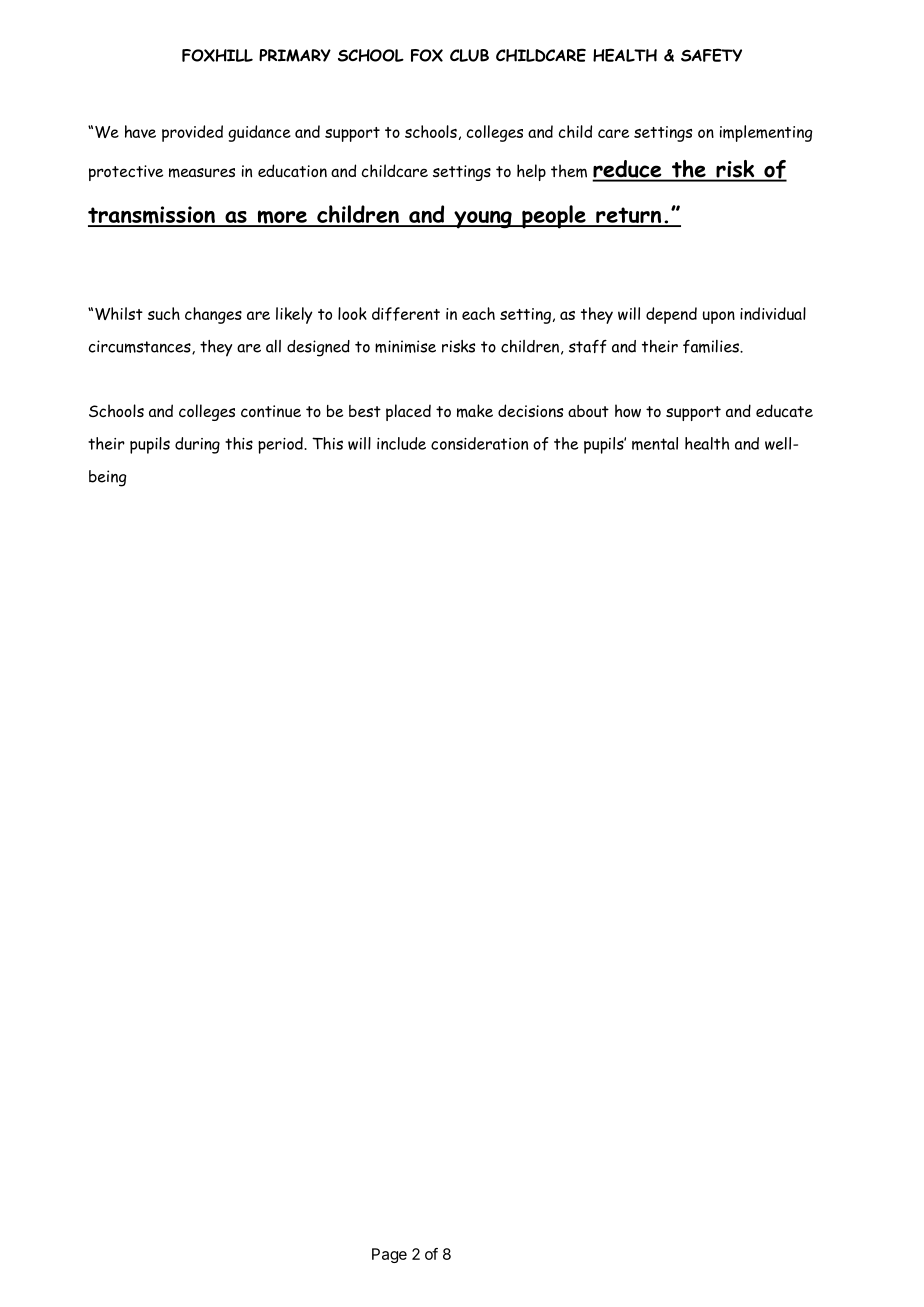 This screenshot has width=924, height=1307. What do you see at coordinates (655, 443) in the screenshot?
I see `mental` at bounding box center [655, 443].
